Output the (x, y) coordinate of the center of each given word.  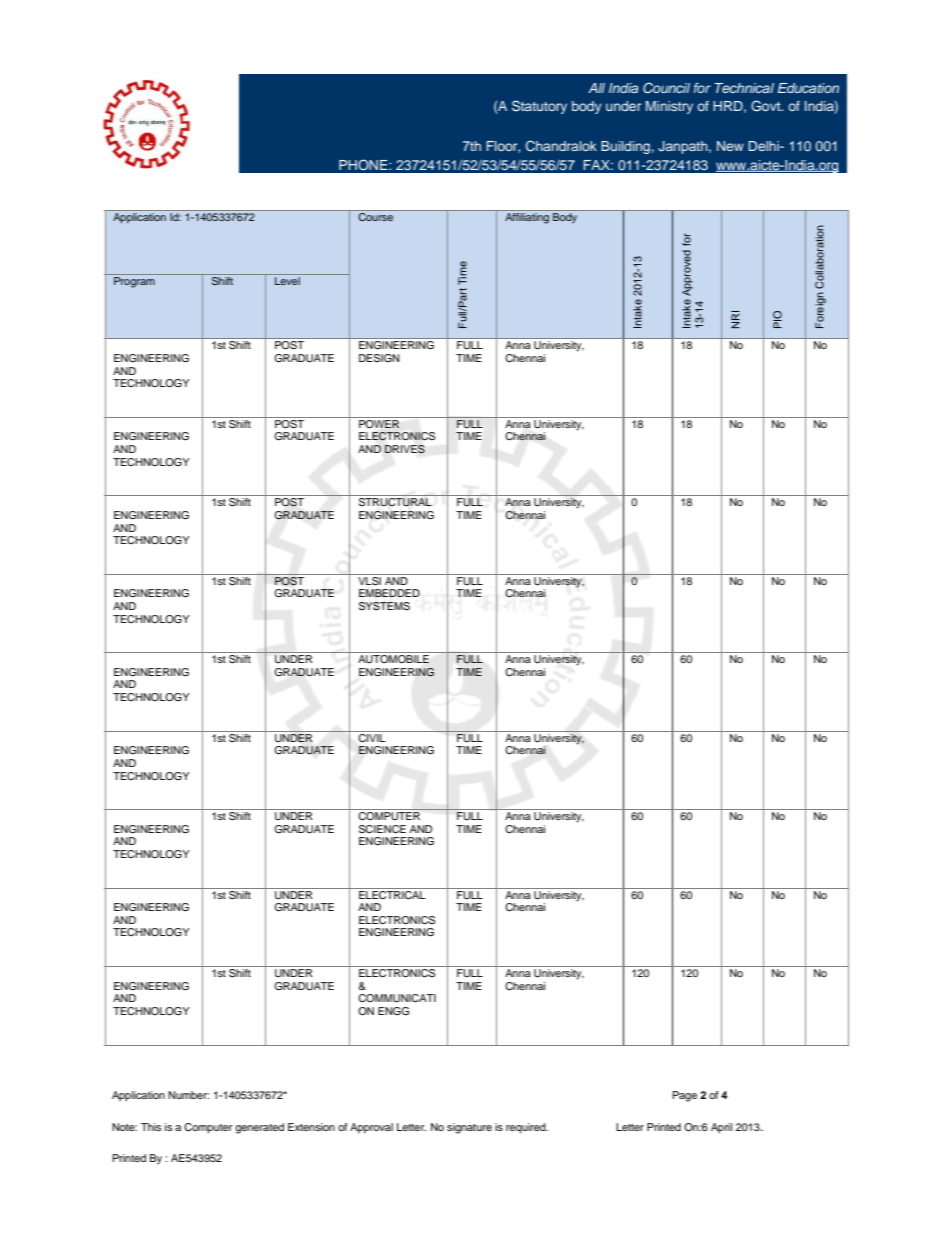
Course (376, 216)
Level (287, 281)
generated (259, 1128)
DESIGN (379, 358)
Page (685, 1096)
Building (625, 147)
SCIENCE (382, 829)
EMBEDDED (389, 593)
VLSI (369, 580)
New (730, 146)
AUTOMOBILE (393, 659)
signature (469, 1128)
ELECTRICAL (392, 894)
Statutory (539, 107)
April (721, 1128)
